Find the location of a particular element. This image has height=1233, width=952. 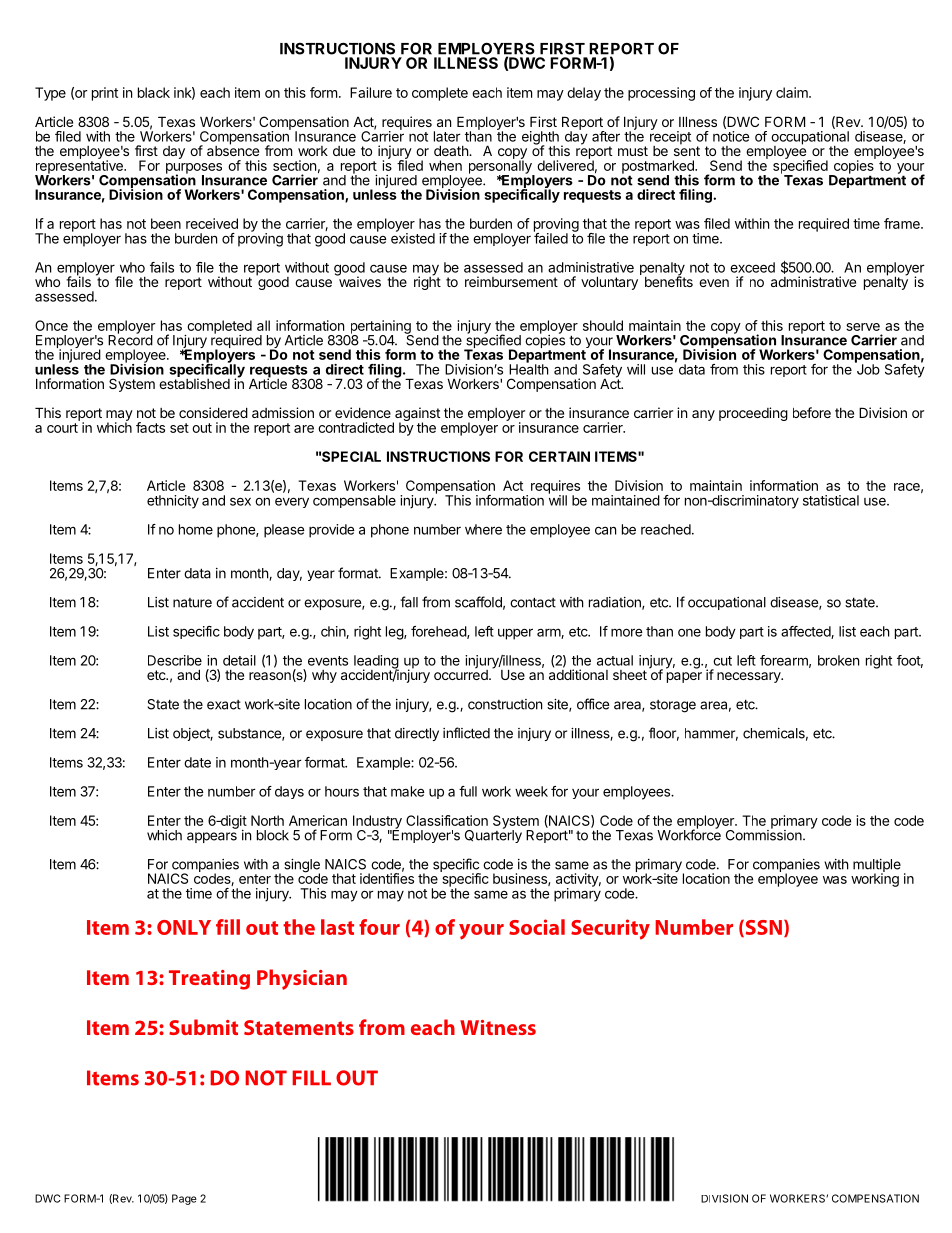

Page is located at coordinates (184, 1199).
